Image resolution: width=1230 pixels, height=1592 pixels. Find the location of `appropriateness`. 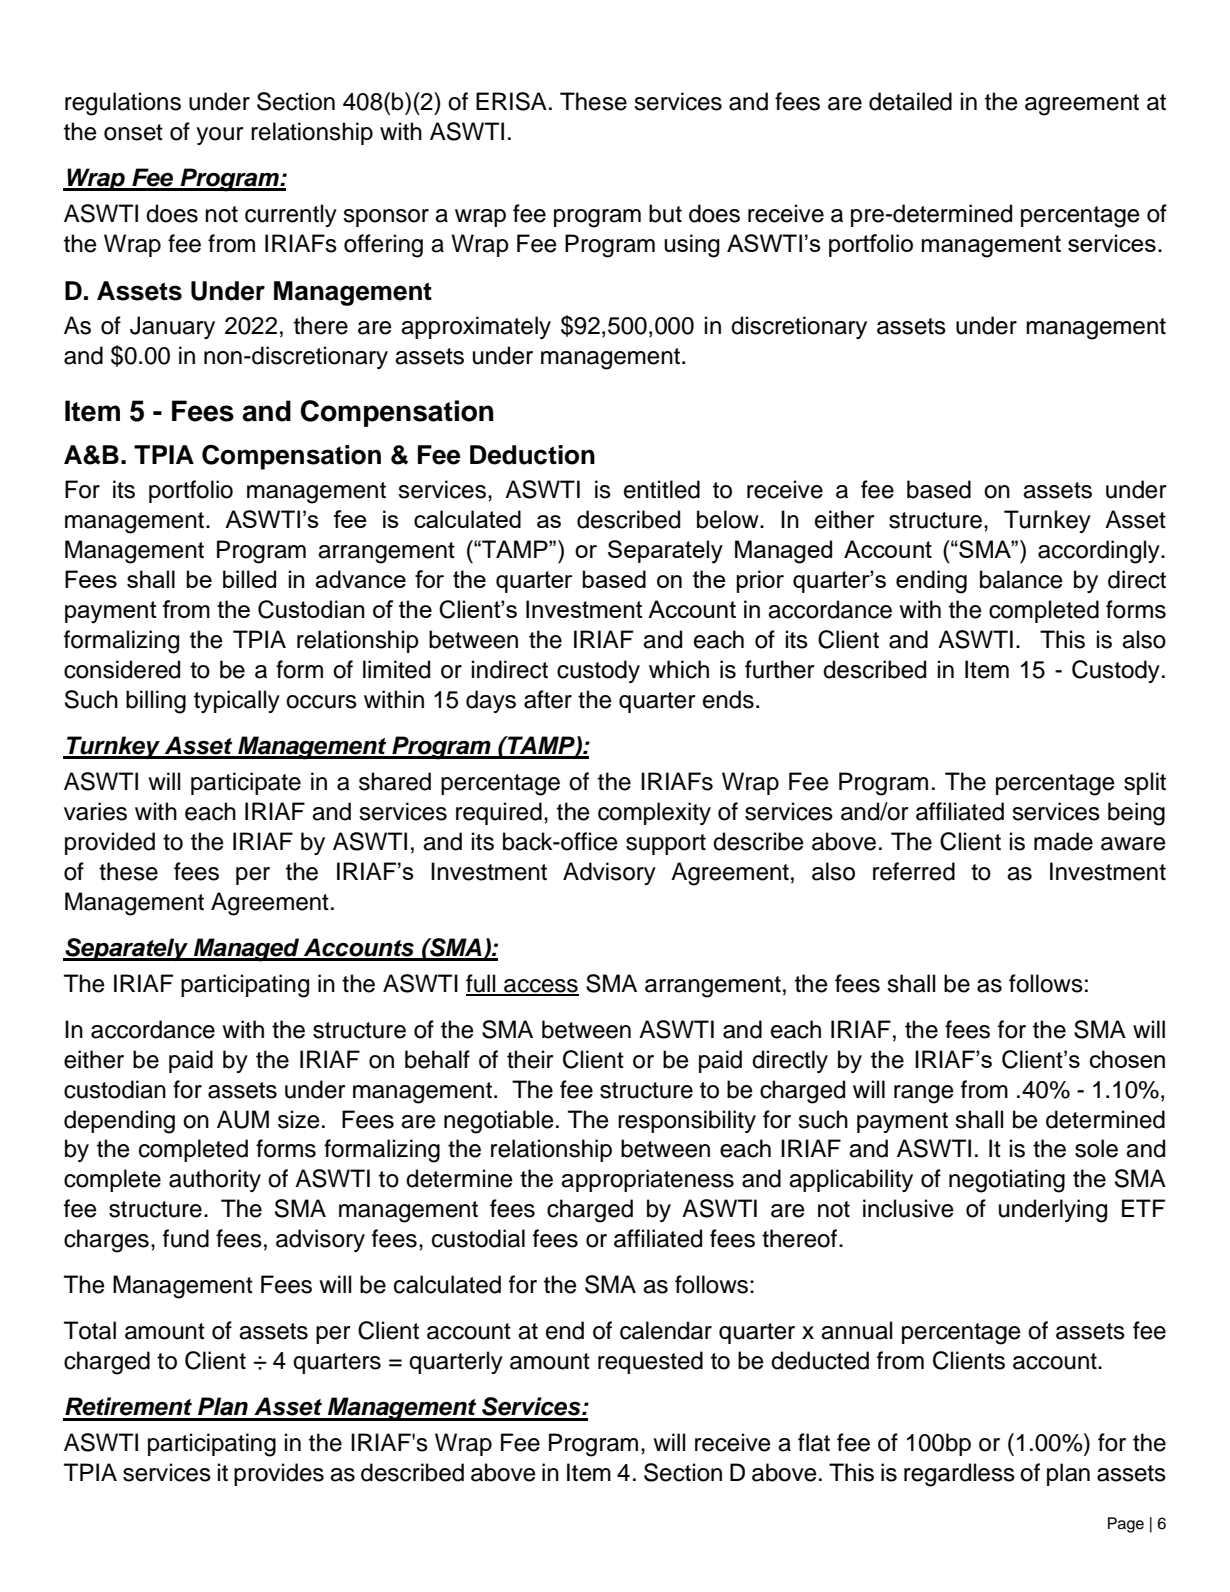

appropriateness is located at coordinates (647, 1180).
